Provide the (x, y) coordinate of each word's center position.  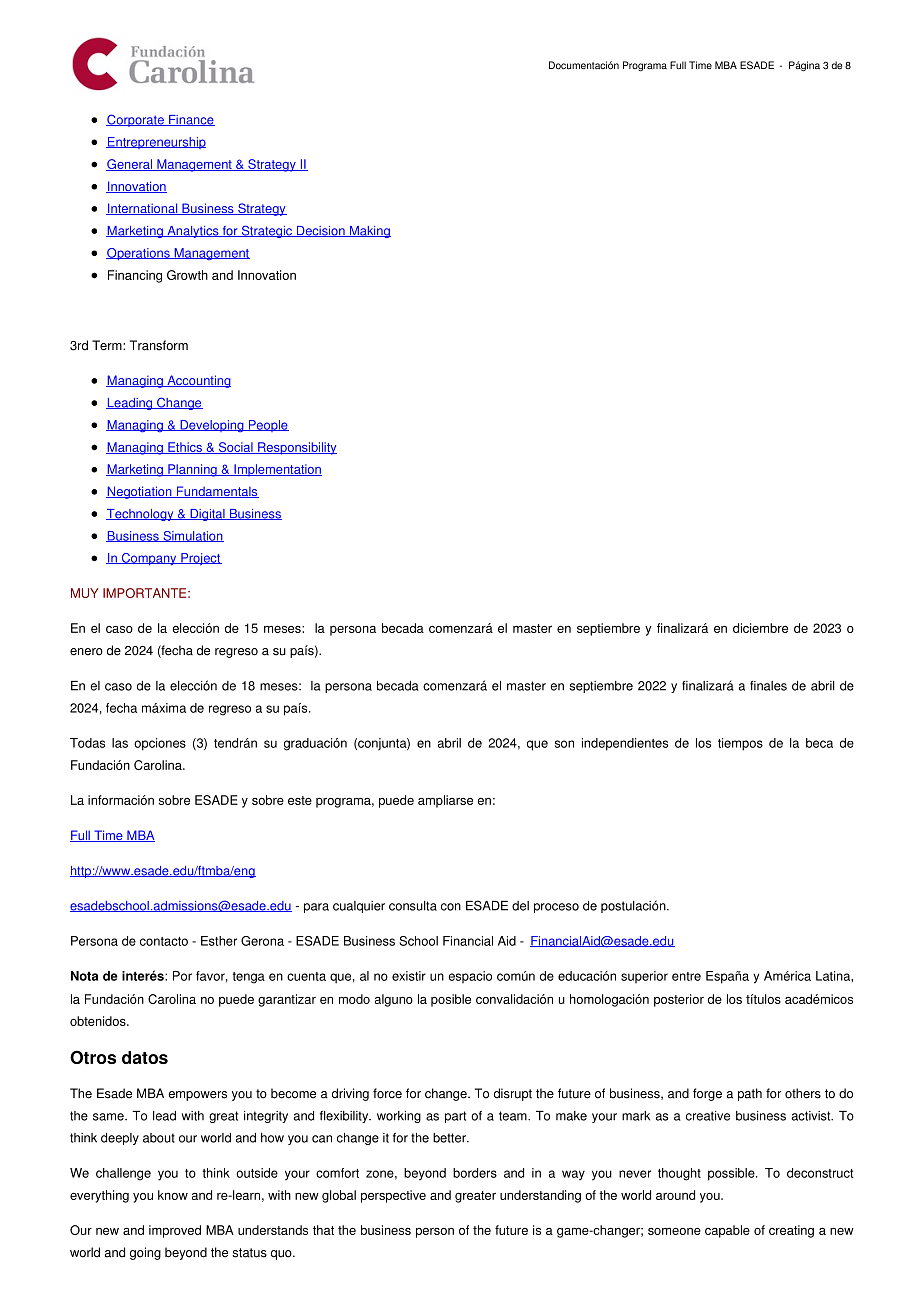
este (300, 800)
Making (369, 232)
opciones (160, 744)
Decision (320, 231)
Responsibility (296, 448)
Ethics (185, 448)
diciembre (760, 628)
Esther (219, 941)
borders (475, 1173)
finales (768, 686)
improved (175, 1231)
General (130, 165)
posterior (679, 1000)
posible (451, 1000)
